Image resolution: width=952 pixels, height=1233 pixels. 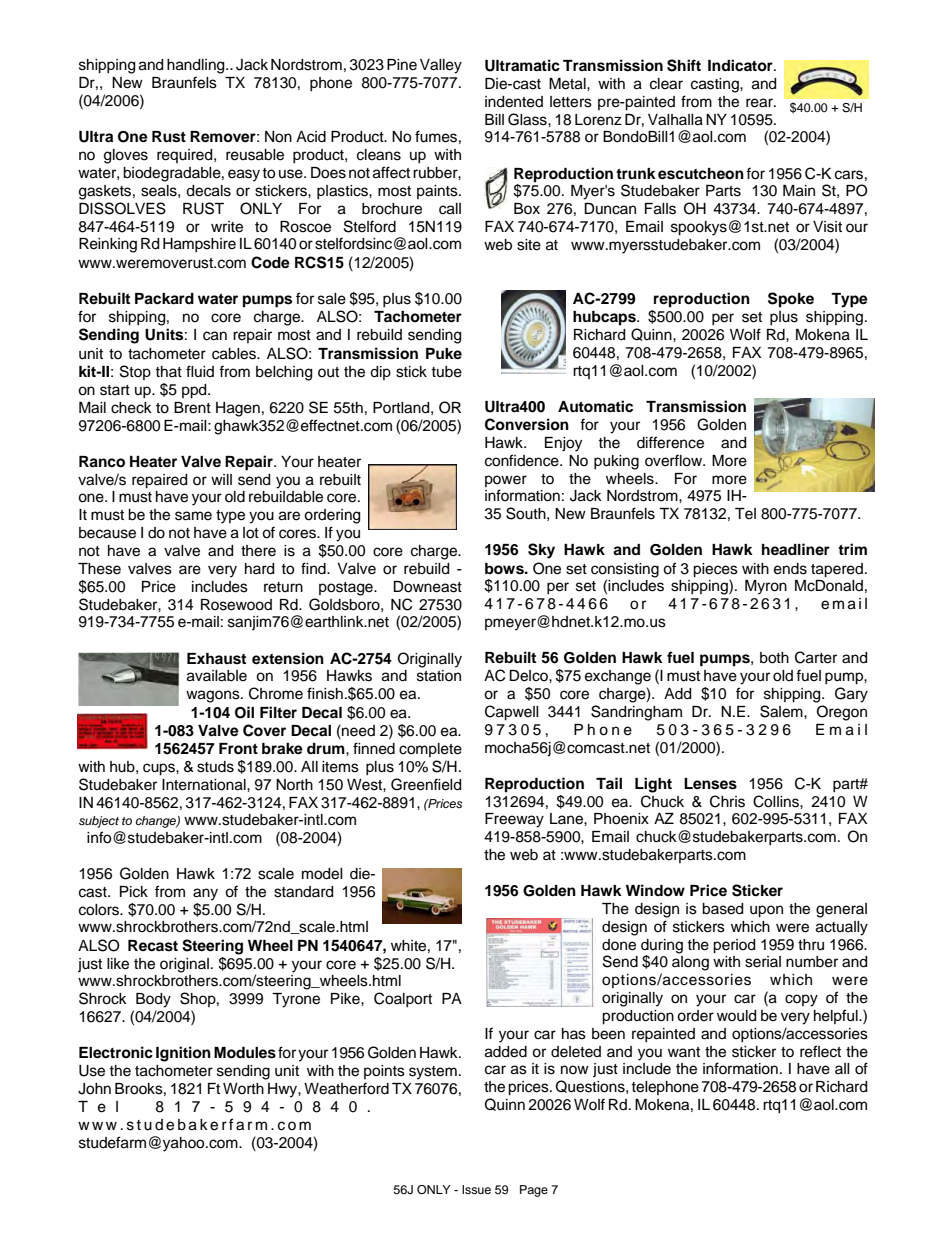 I want to click on Spoke, so click(x=791, y=300).
